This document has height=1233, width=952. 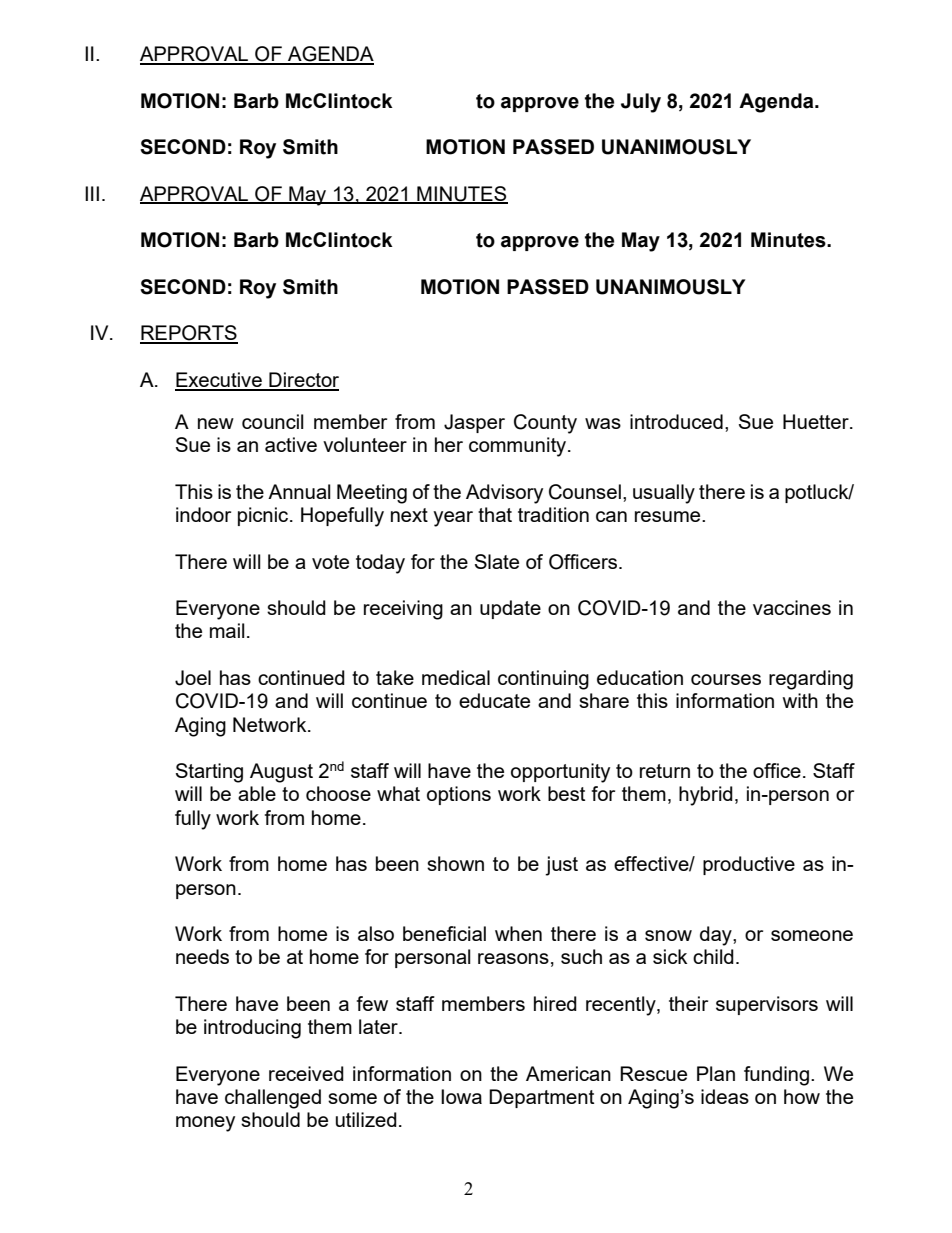 I want to click on July, so click(x=641, y=103).
